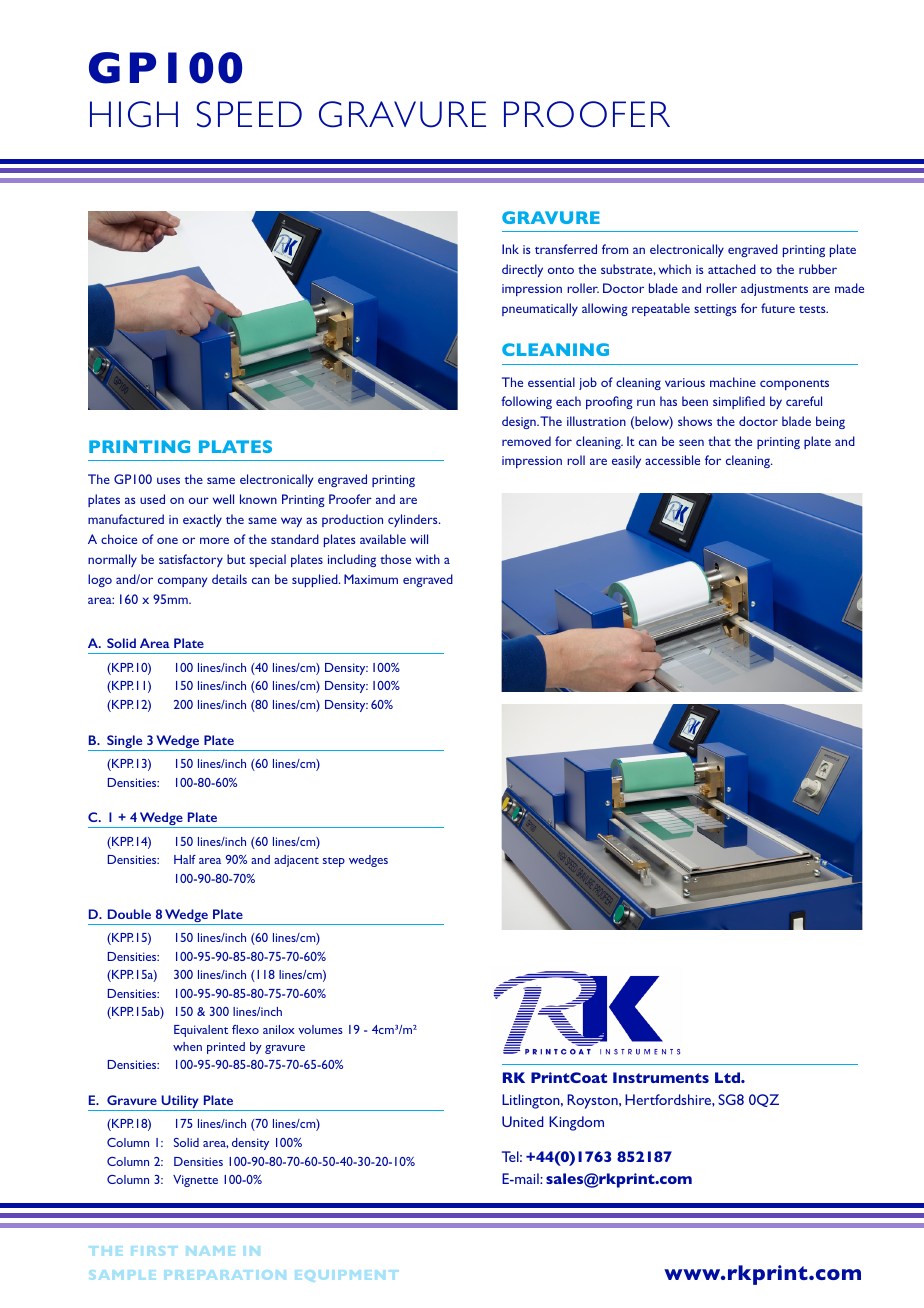 The image size is (924, 1308). What do you see at coordinates (134, 114) in the screenshot?
I see `HIGH` at bounding box center [134, 114].
